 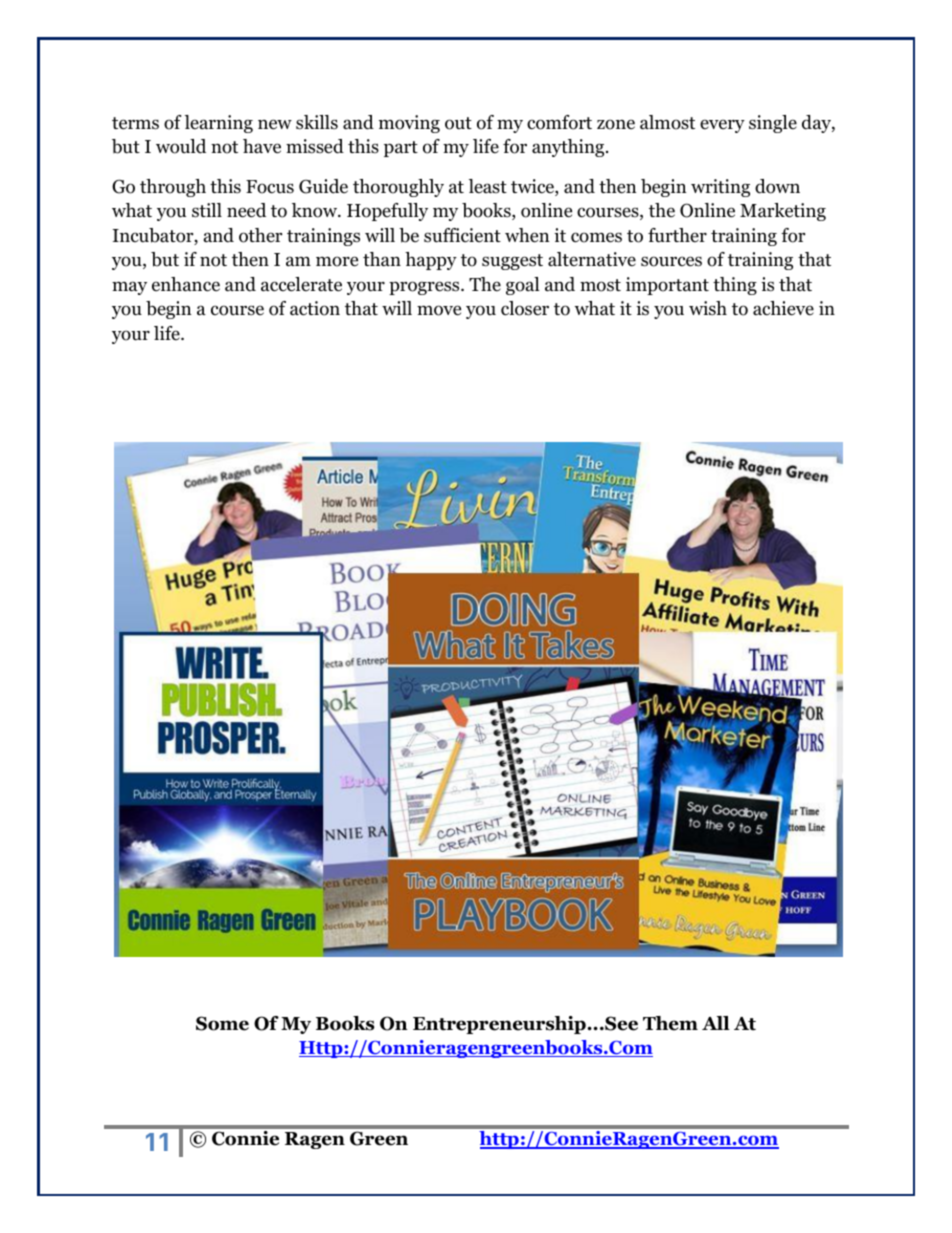 What do you see at coordinates (722, 126) in the page?
I see `every` at bounding box center [722, 126].
